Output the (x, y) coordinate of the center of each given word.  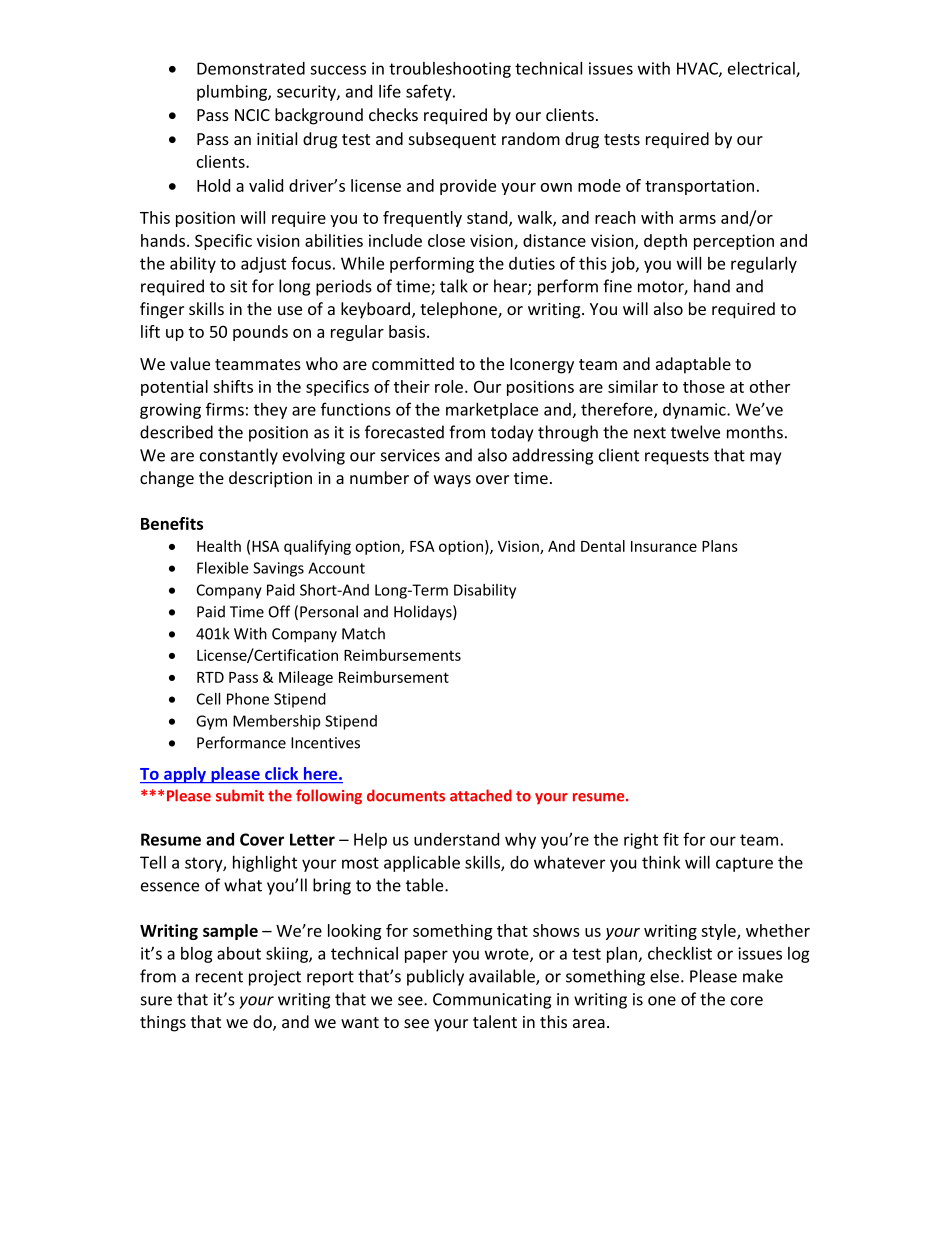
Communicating (492, 1001)
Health (219, 546)
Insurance (664, 546)
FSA (422, 546)
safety (430, 92)
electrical (762, 69)
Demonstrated (251, 68)
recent (219, 977)
